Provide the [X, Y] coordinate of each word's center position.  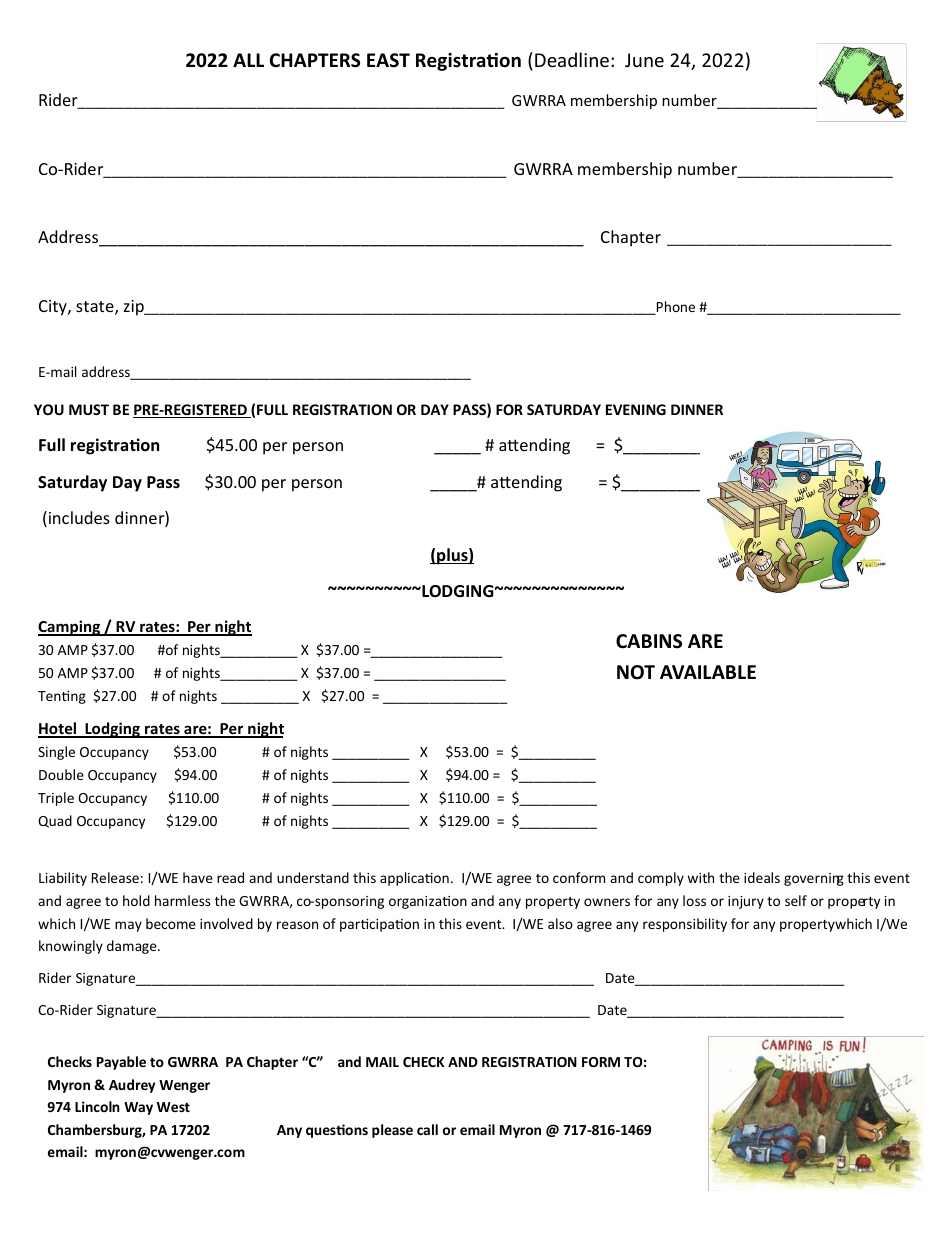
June [644, 60]
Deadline [572, 59]
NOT [636, 672]
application [414, 879]
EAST [388, 60]
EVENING [636, 409]
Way [138, 1108]
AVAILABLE [708, 672]
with [700, 877]
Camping [70, 628]
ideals [762, 877]
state [96, 308]
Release [115, 877]
